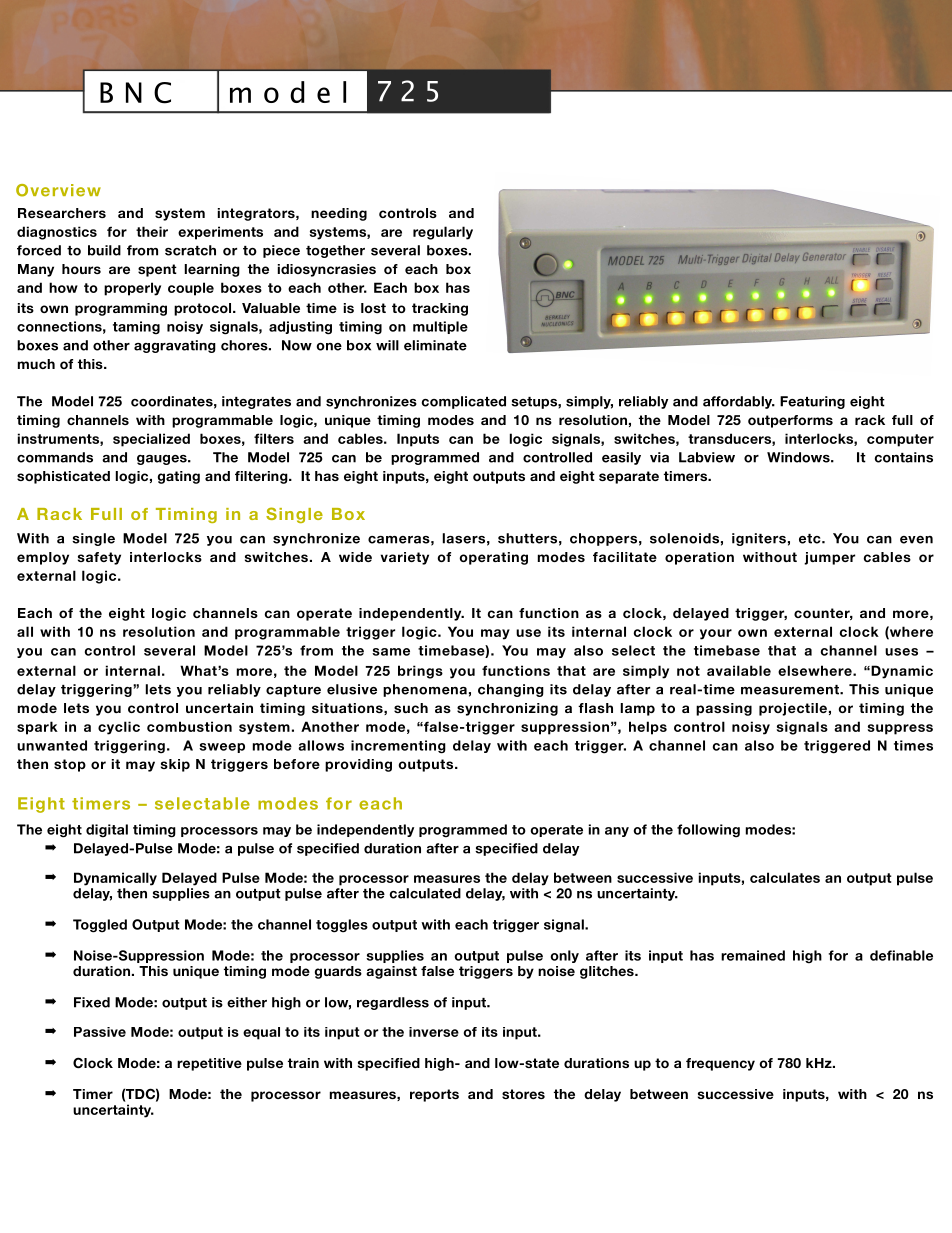 The height and width of the screenshot is (1233, 952). Describe the element at coordinates (812, 402) in the screenshot. I see `Featuring` at that location.
